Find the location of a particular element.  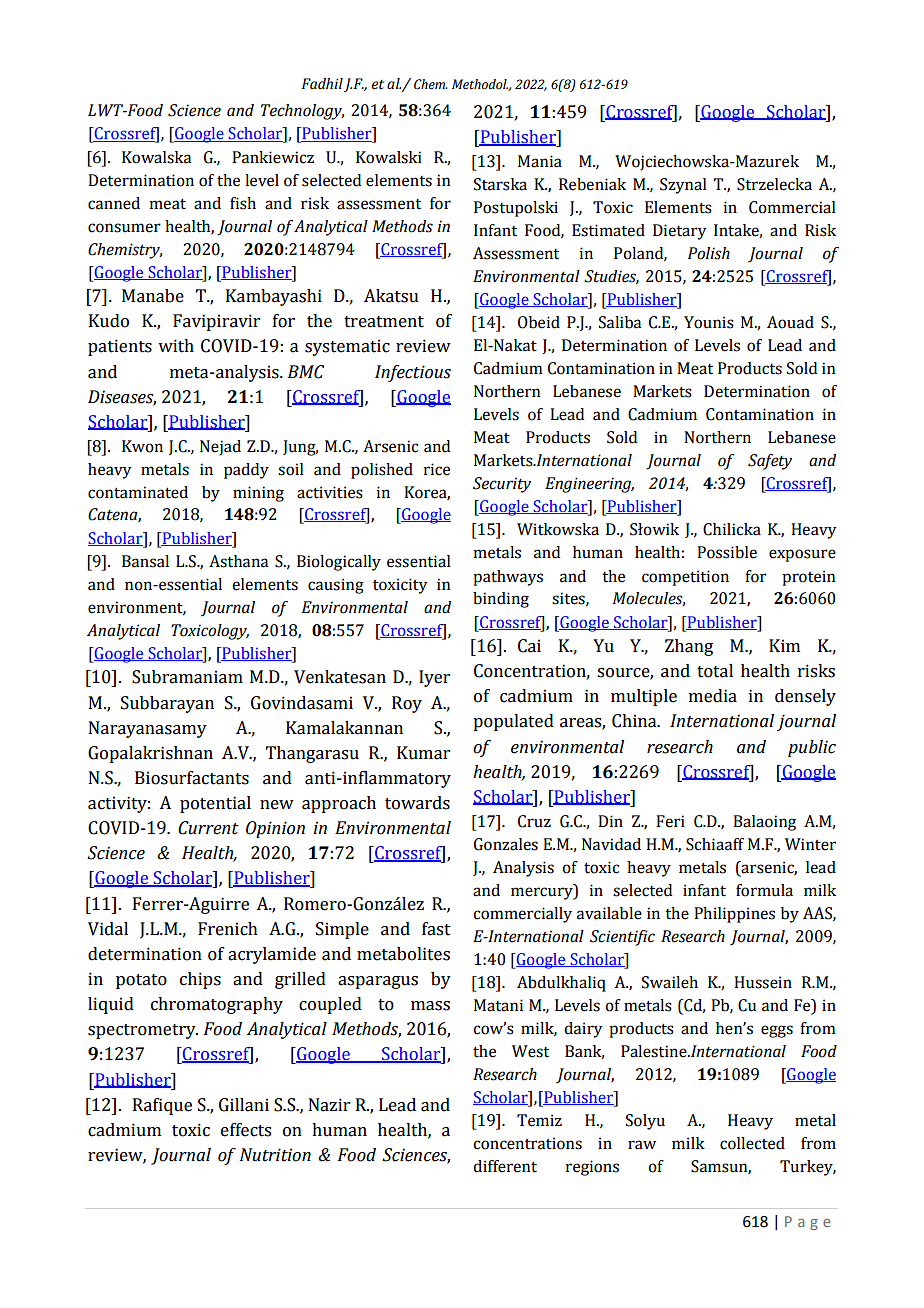

collected is located at coordinates (752, 1143).
